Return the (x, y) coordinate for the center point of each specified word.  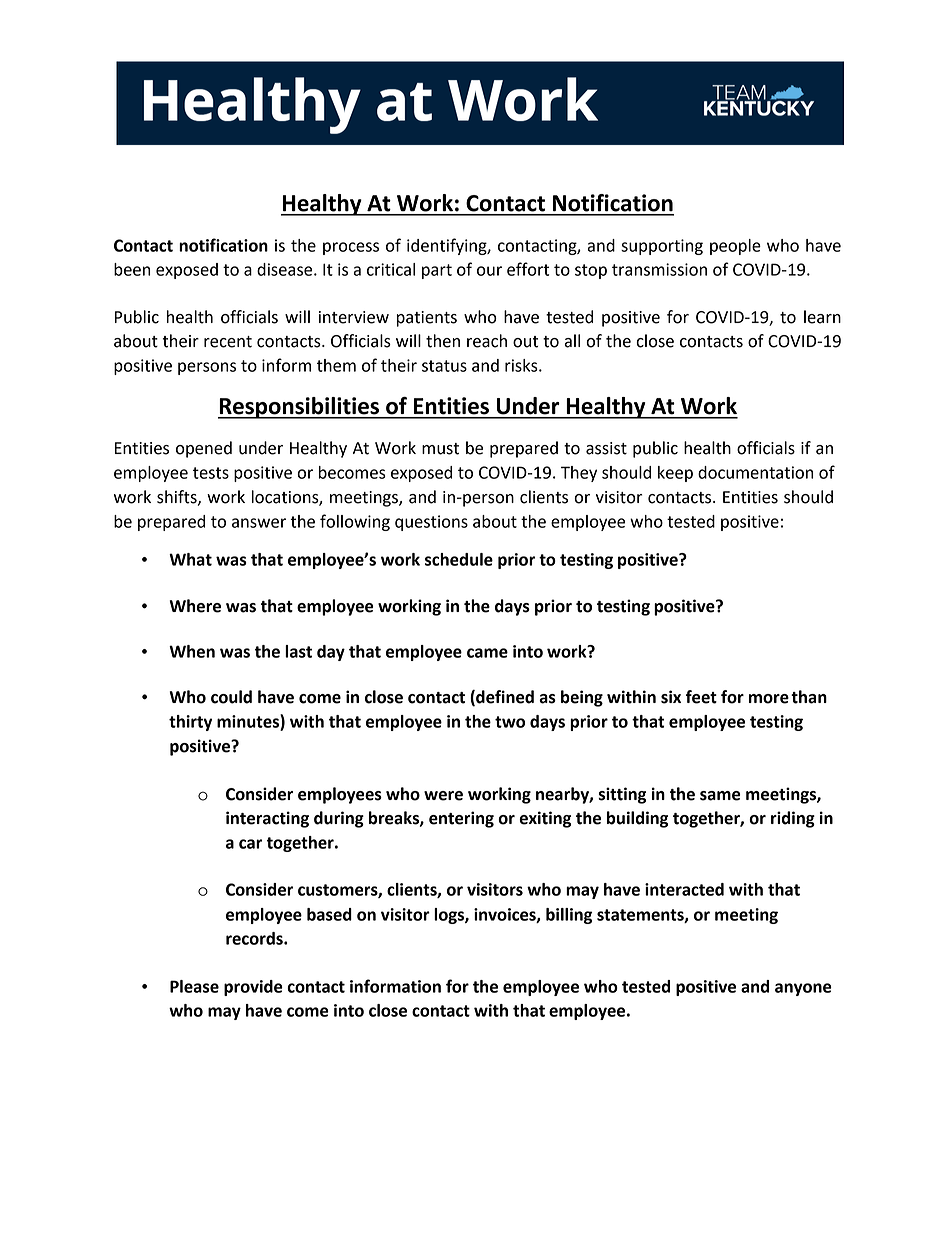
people (735, 247)
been (132, 269)
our (489, 271)
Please (194, 986)
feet (701, 697)
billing (569, 916)
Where (195, 606)
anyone (803, 989)
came (487, 653)
